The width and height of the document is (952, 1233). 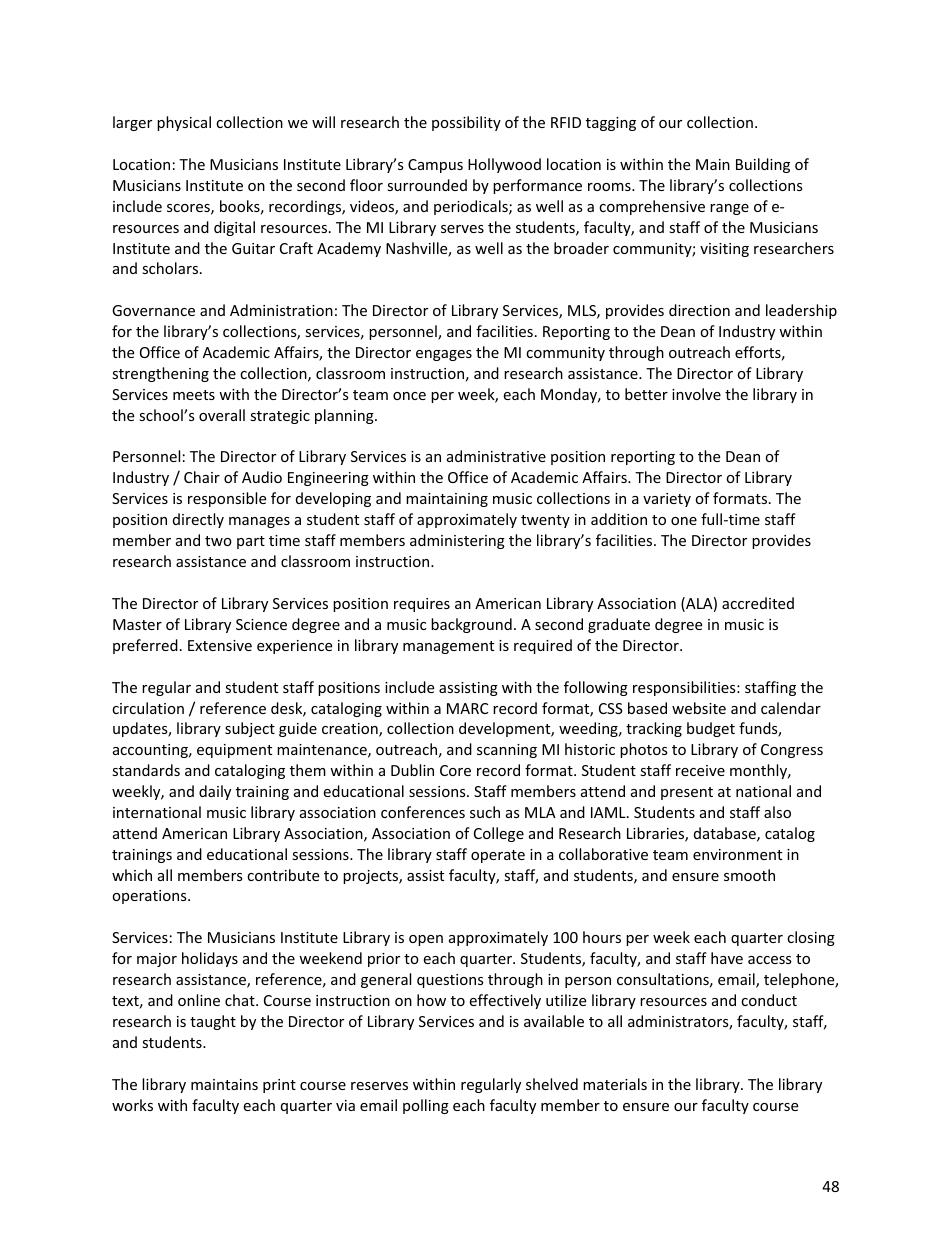 What do you see at coordinates (426, 1106) in the document?
I see `polling` at bounding box center [426, 1106].
